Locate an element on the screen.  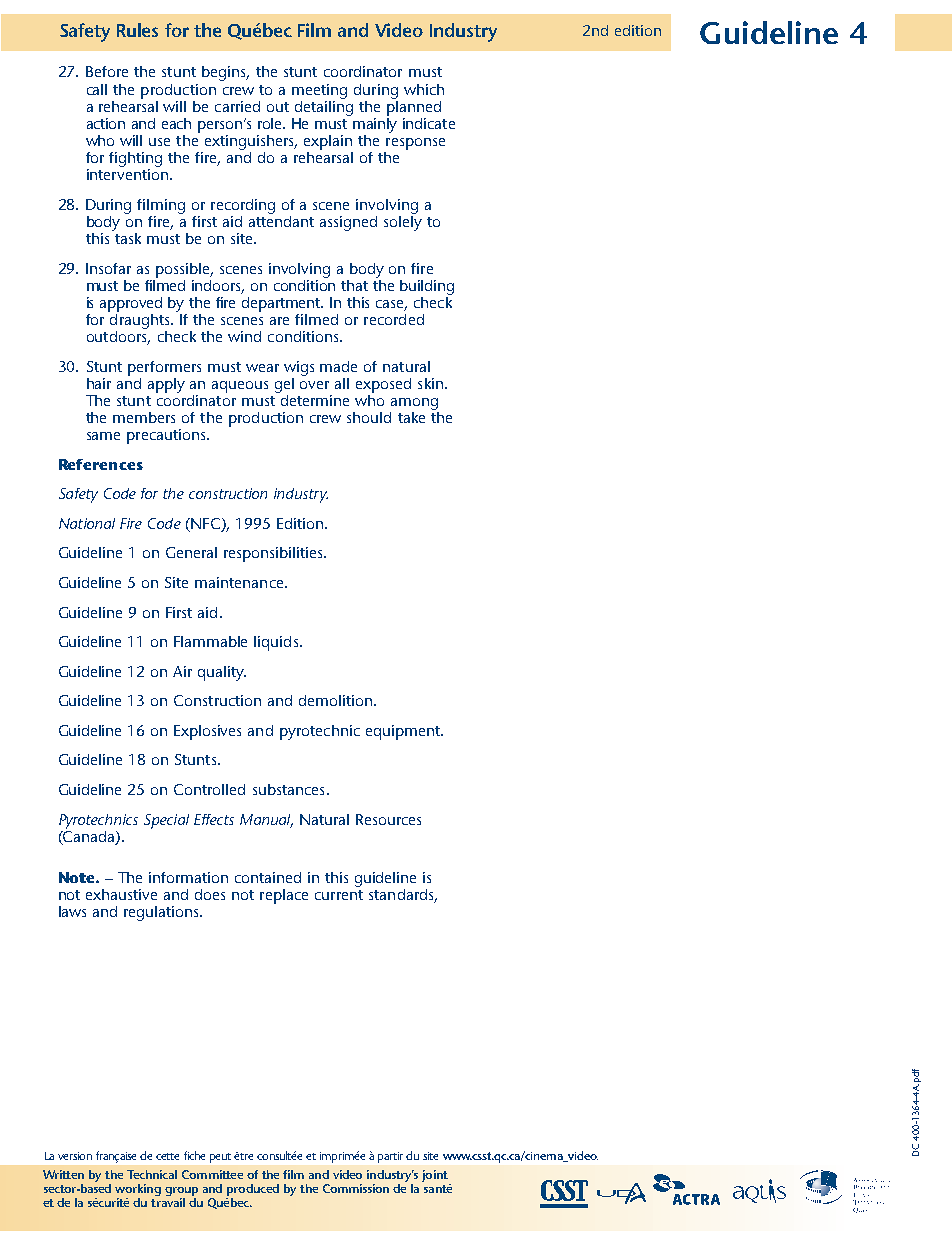
National is located at coordinates (87, 523).
